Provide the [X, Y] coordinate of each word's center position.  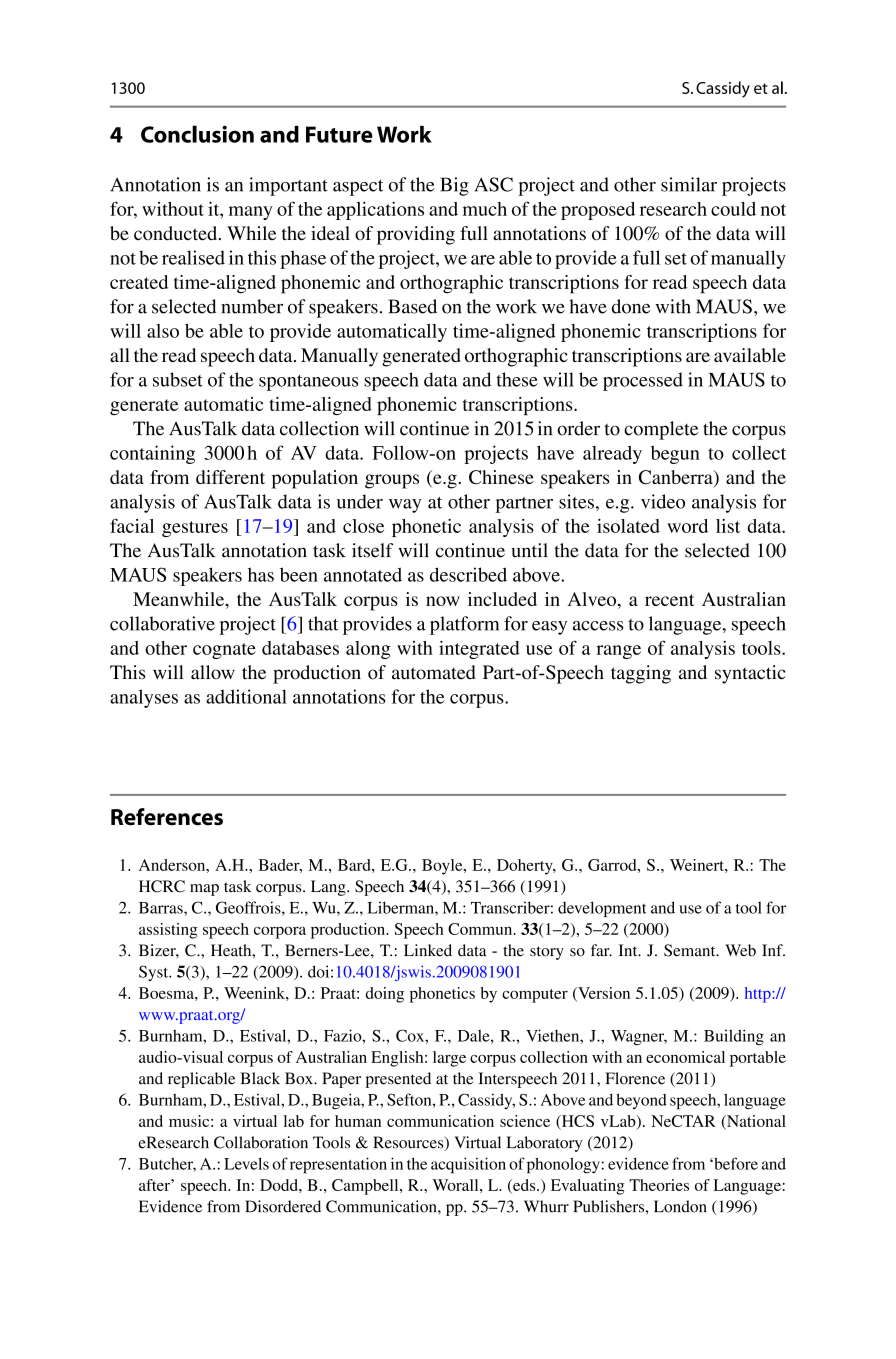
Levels [246, 1163]
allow [213, 672]
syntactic [750, 674]
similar [689, 184]
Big [454, 186]
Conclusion [197, 134]
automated [434, 672]
